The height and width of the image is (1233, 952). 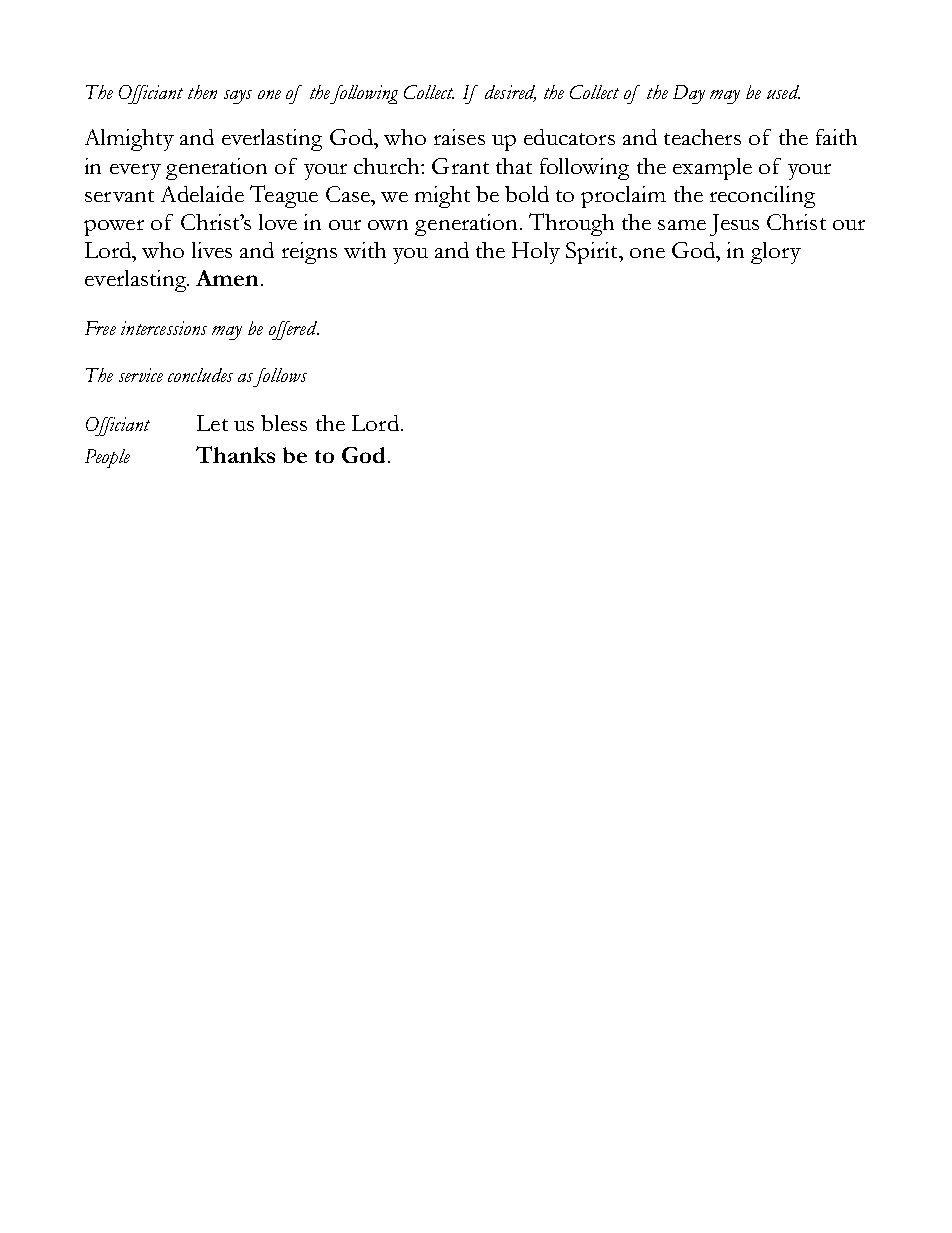 What do you see at coordinates (536, 253) in the image?
I see `Holy` at bounding box center [536, 253].
